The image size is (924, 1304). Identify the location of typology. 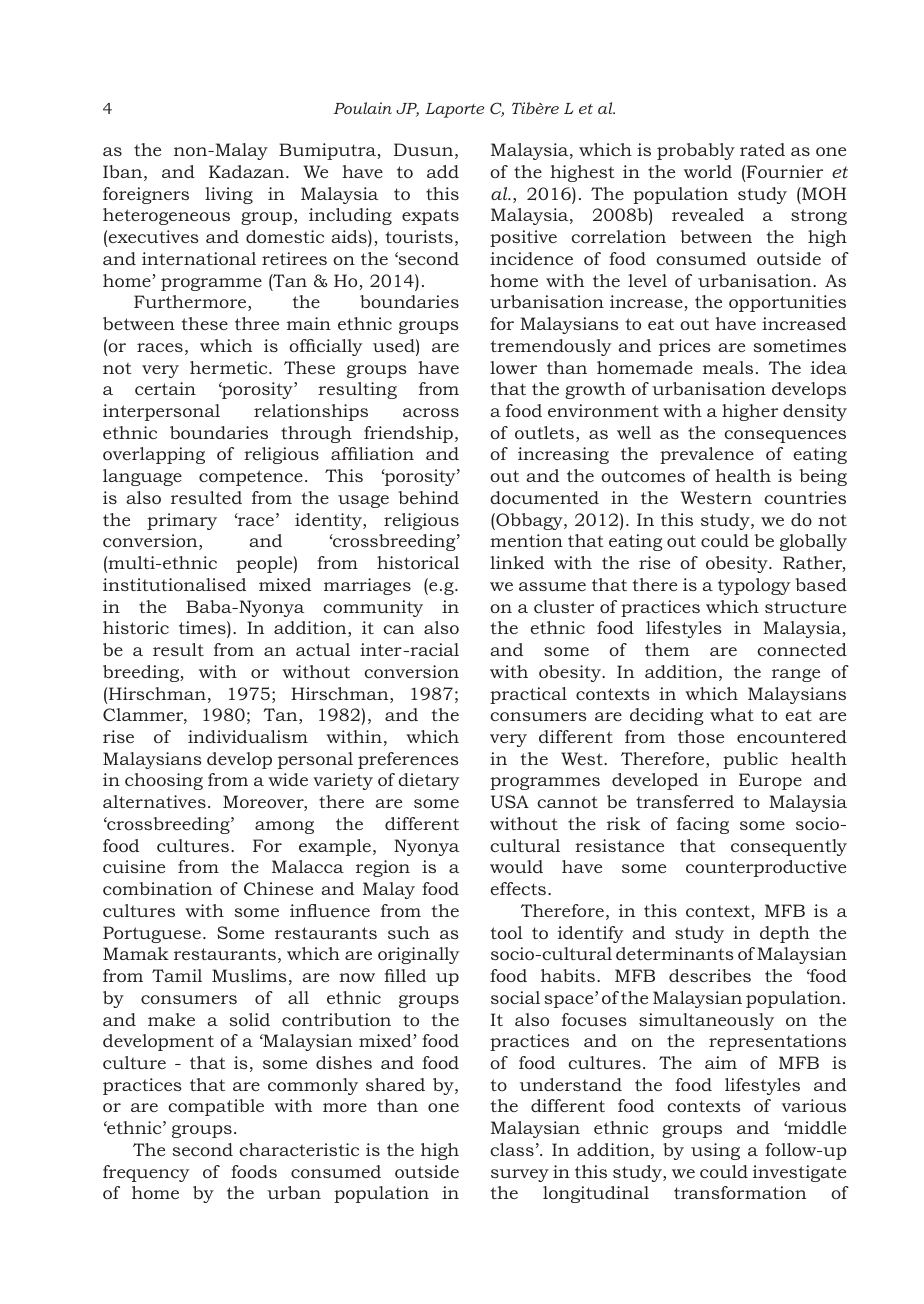
(754, 586).
